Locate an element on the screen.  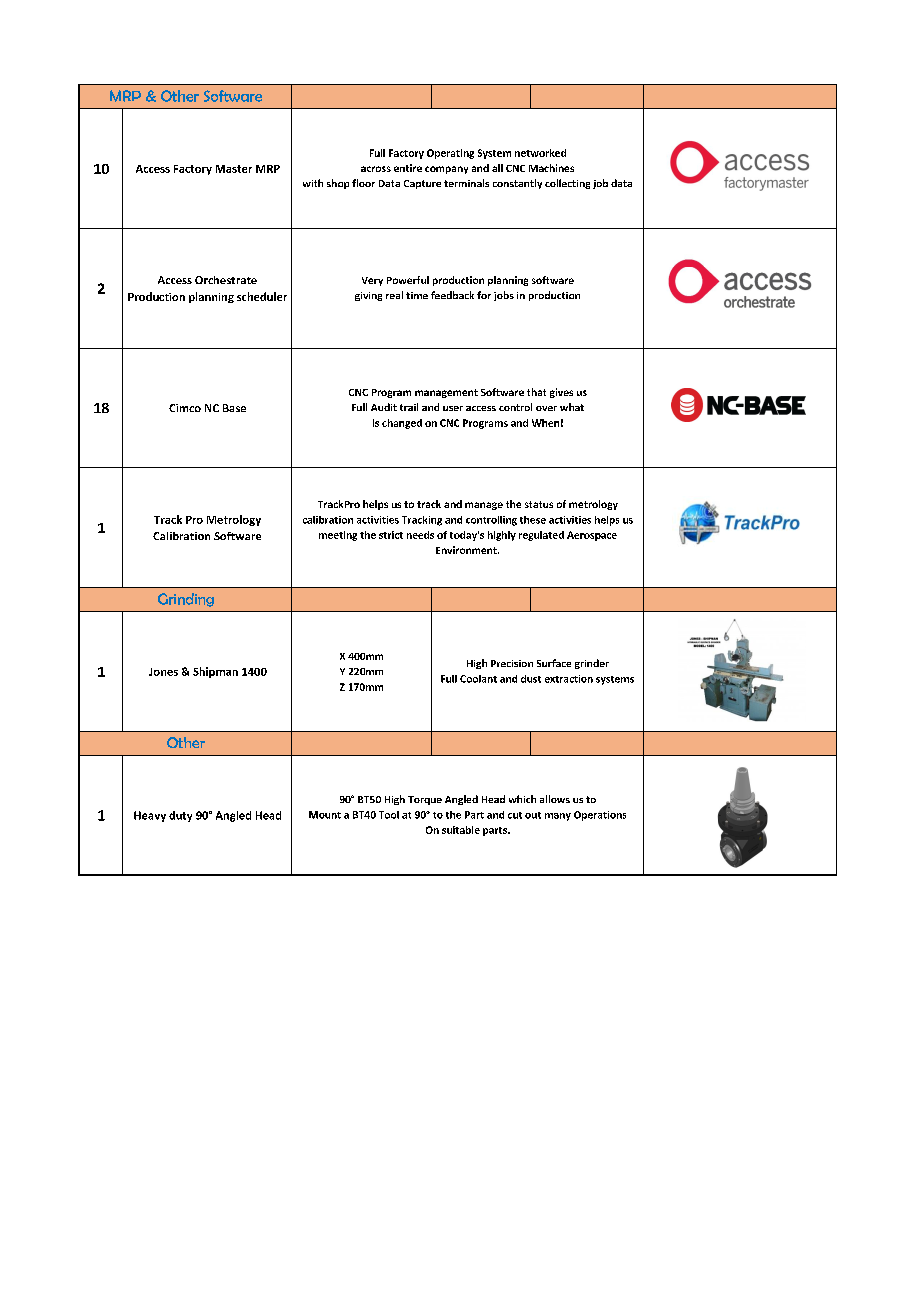
Master is located at coordinates (234, 169).
